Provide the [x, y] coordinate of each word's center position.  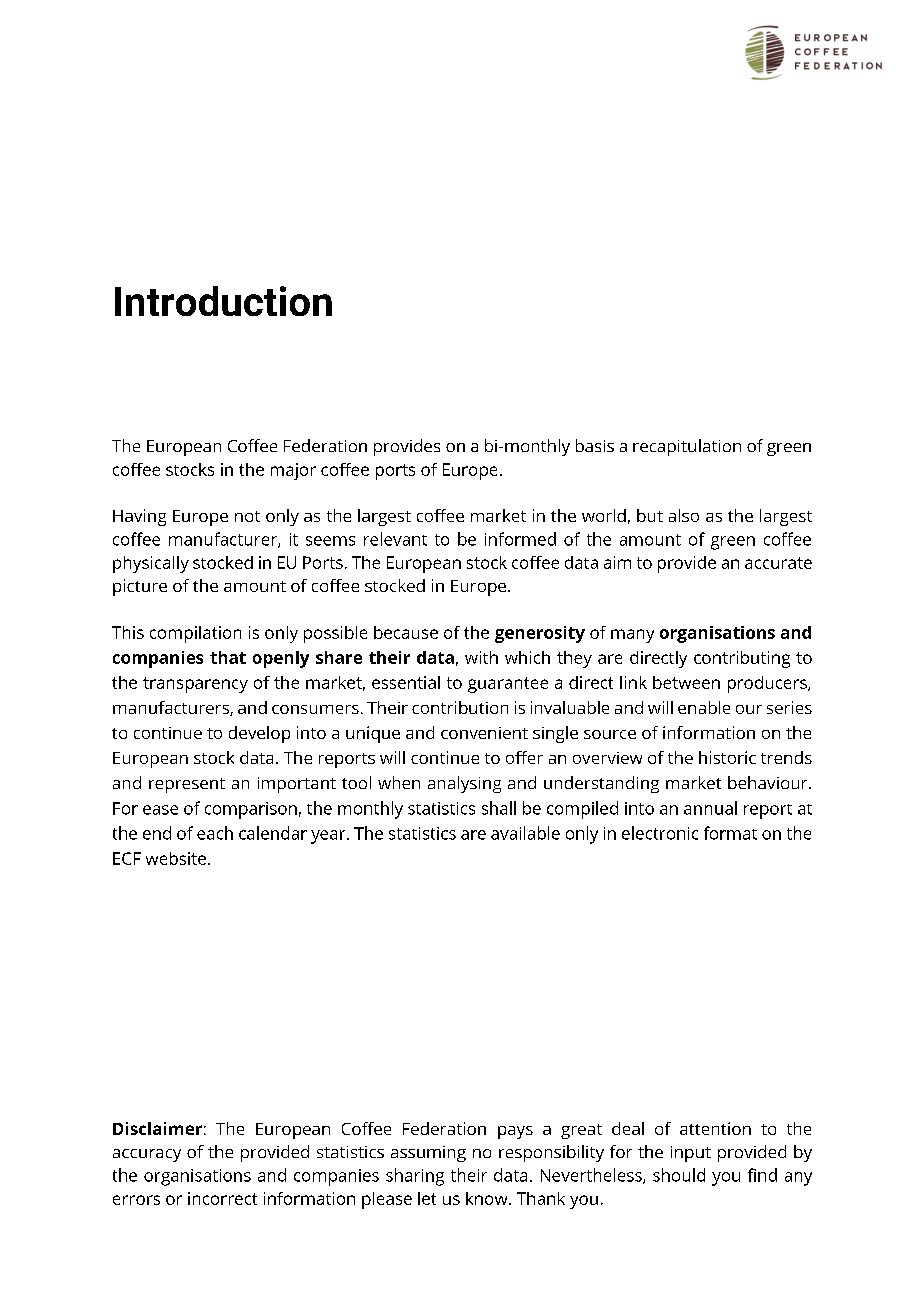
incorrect [222, 1198]
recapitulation [687, 447]
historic [727, 757]
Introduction [223, 301]
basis [595, 445]
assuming [428, 1154]
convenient [484, 733]
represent [187, 785]
